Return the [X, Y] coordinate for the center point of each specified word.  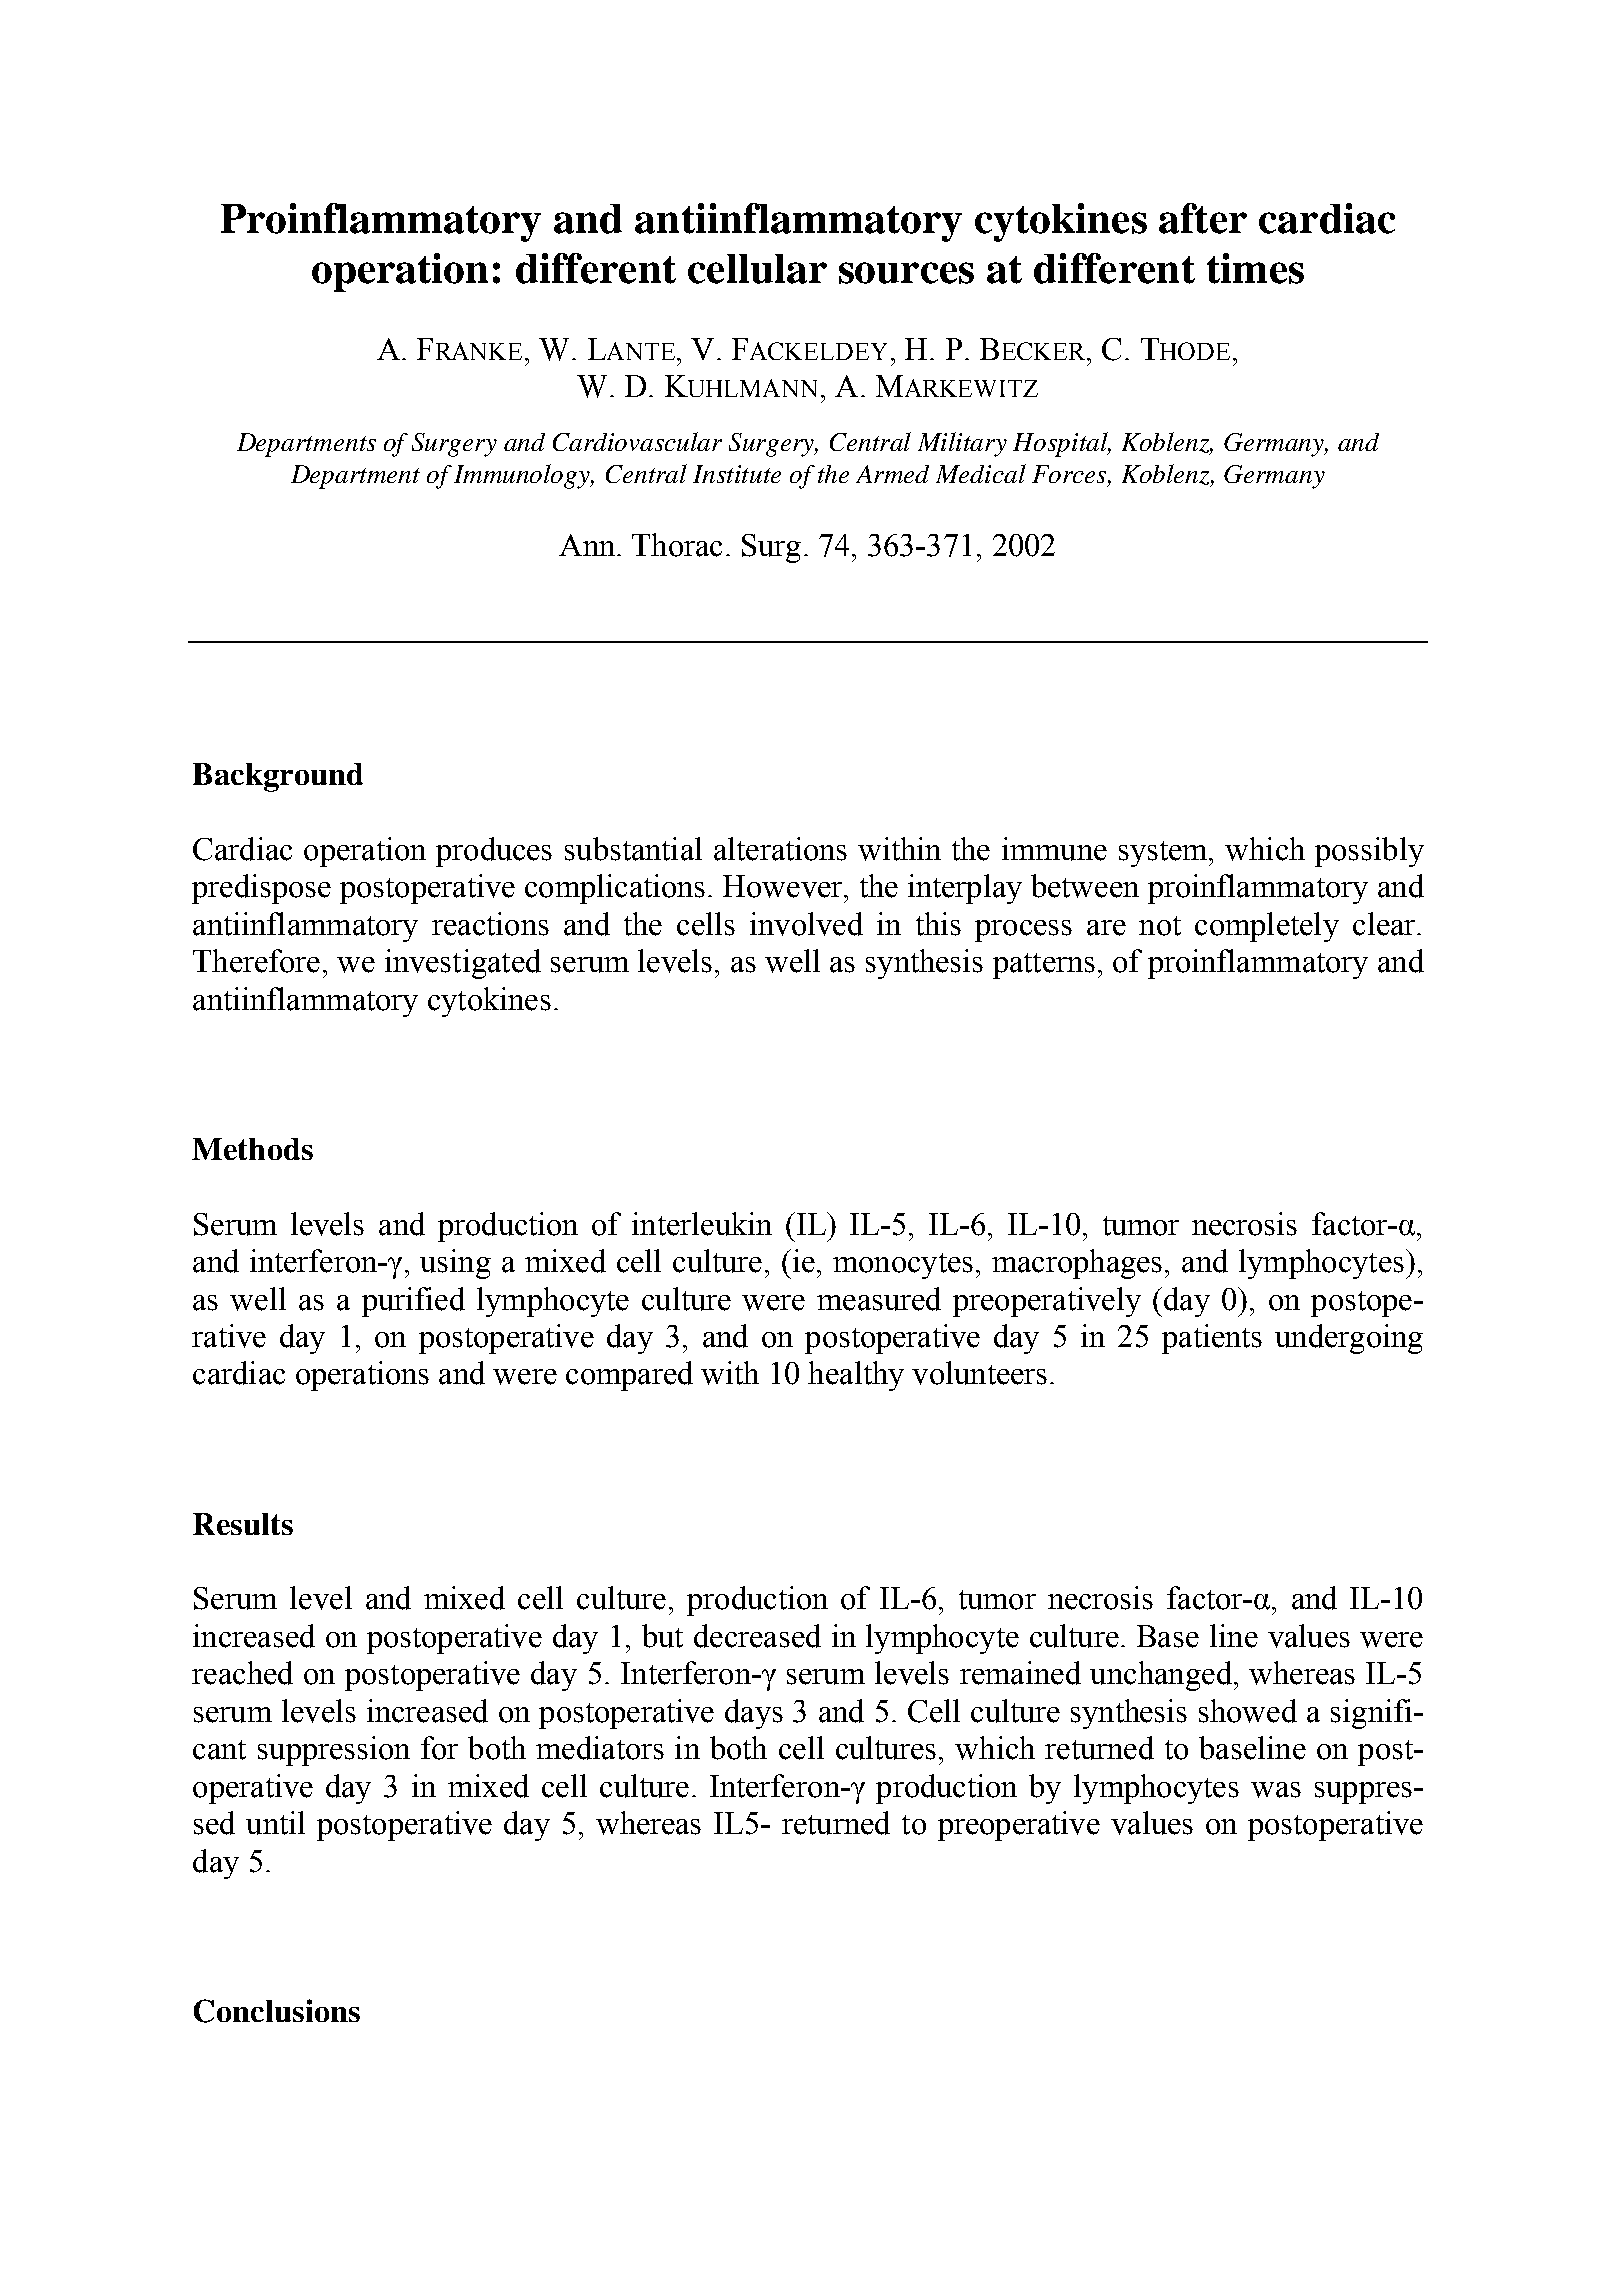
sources [906, 273]
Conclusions [277, 2011]
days [754, 1714]
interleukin [702, 1224]
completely [1267, 927]
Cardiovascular [637, 441]
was [1276, 1790]
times [1255, 268]
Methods [252, 1149]
